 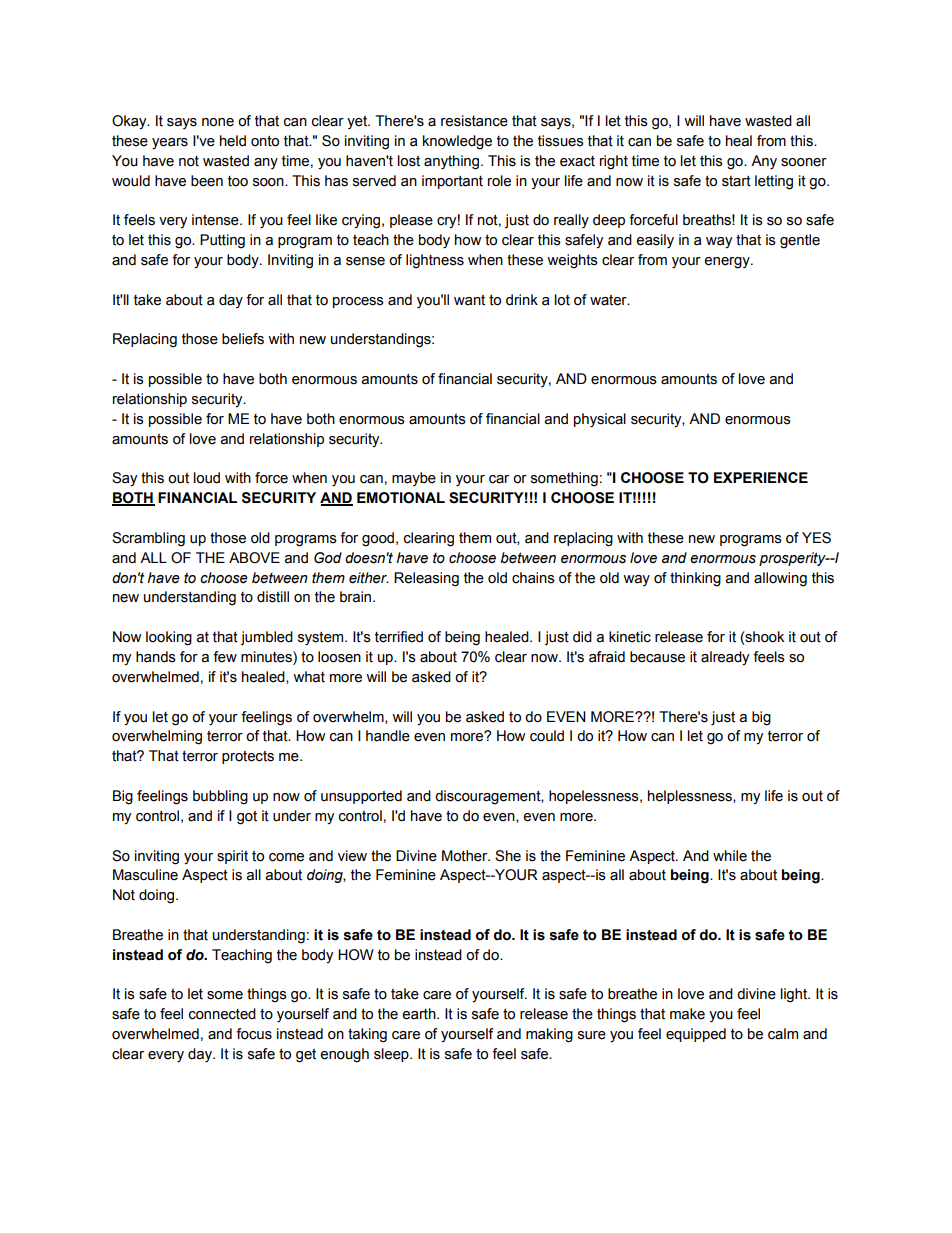 What do you see at coordinates (220, 797) in the screenshot?
I see `bubbling` at bounding box center [220, 797].
